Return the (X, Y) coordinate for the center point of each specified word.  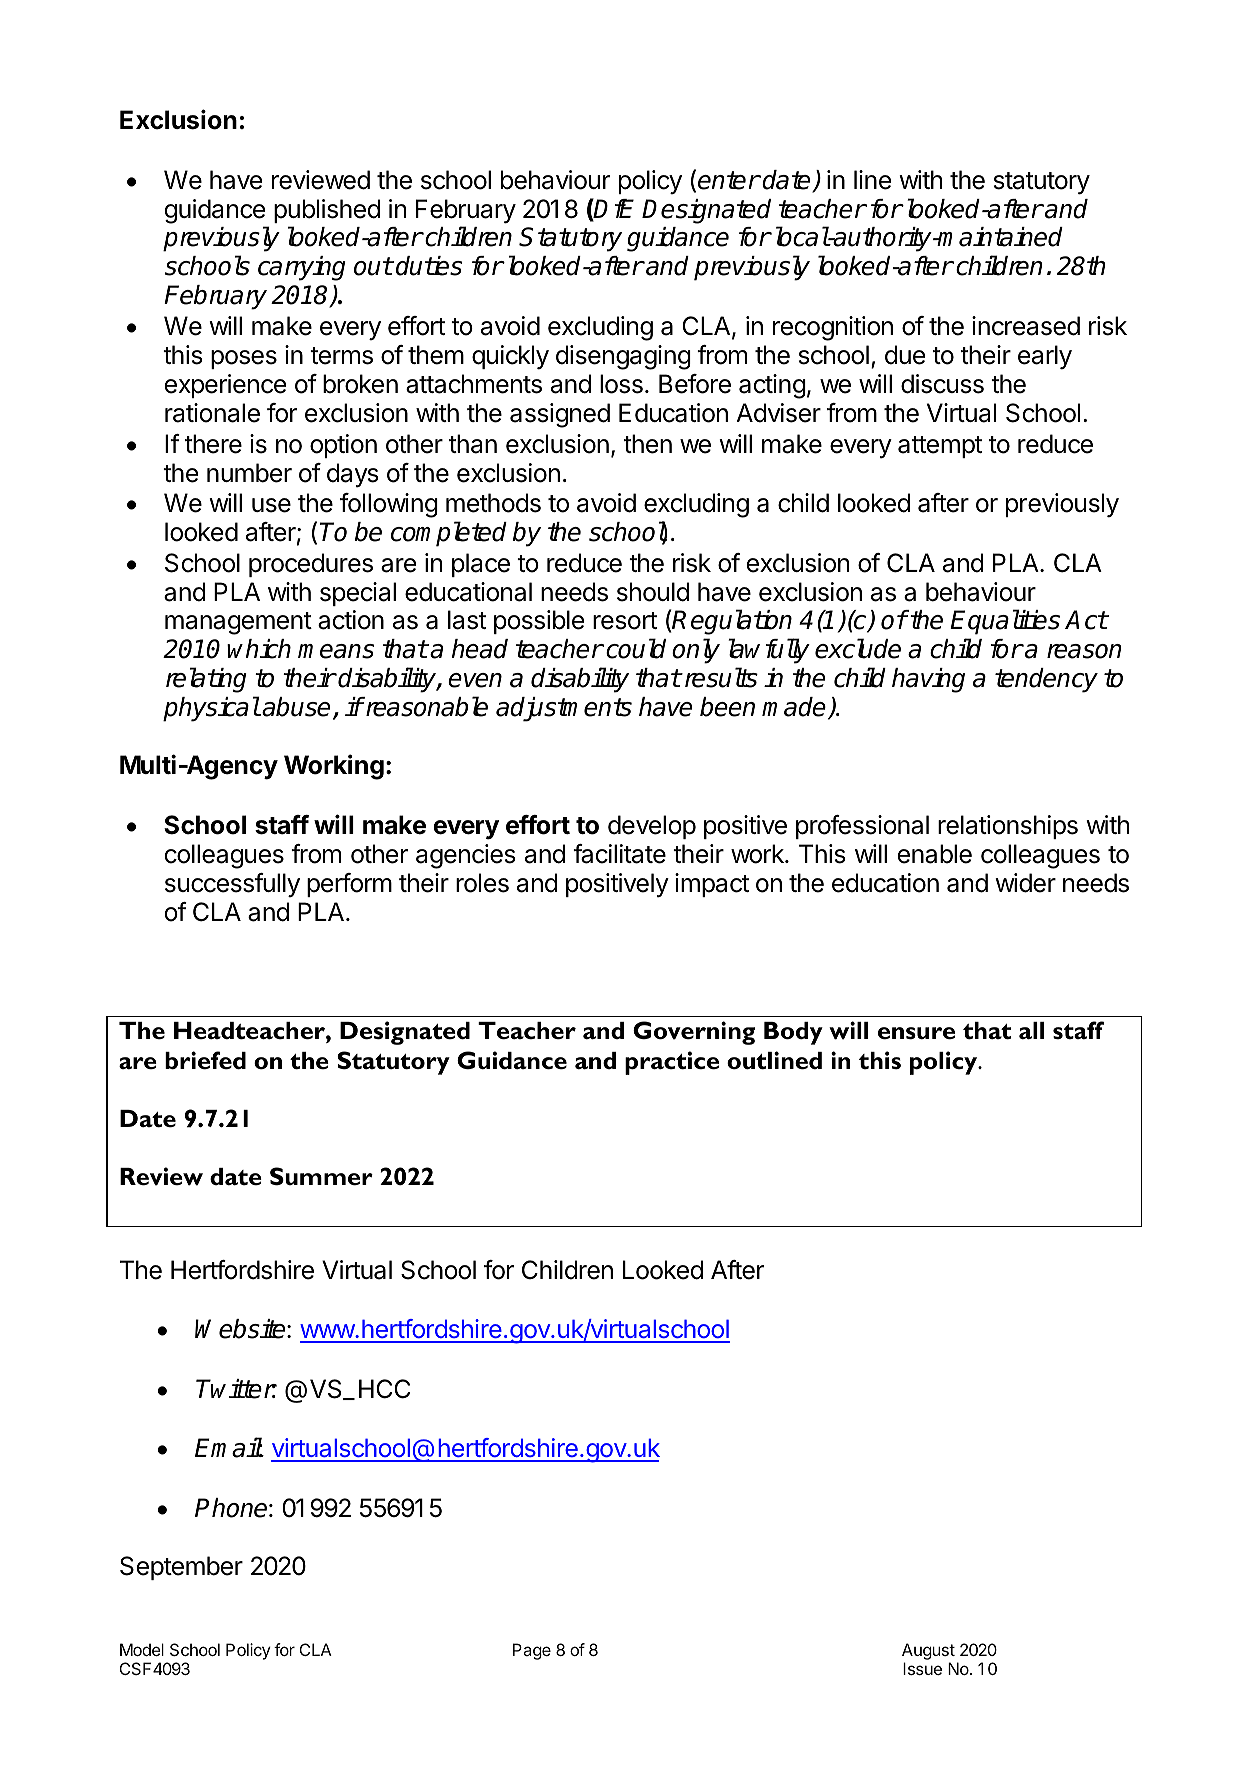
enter (729, 180)
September (181, 1568)
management (238, 623)
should (653, 592)
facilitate (619, 854)
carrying (301, 268)
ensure (916, 1033)
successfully (232, 885)
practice (672, 1063)
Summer (321, 1176)
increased (1026, 326)
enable (935, 854)
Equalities (1005, 622)
